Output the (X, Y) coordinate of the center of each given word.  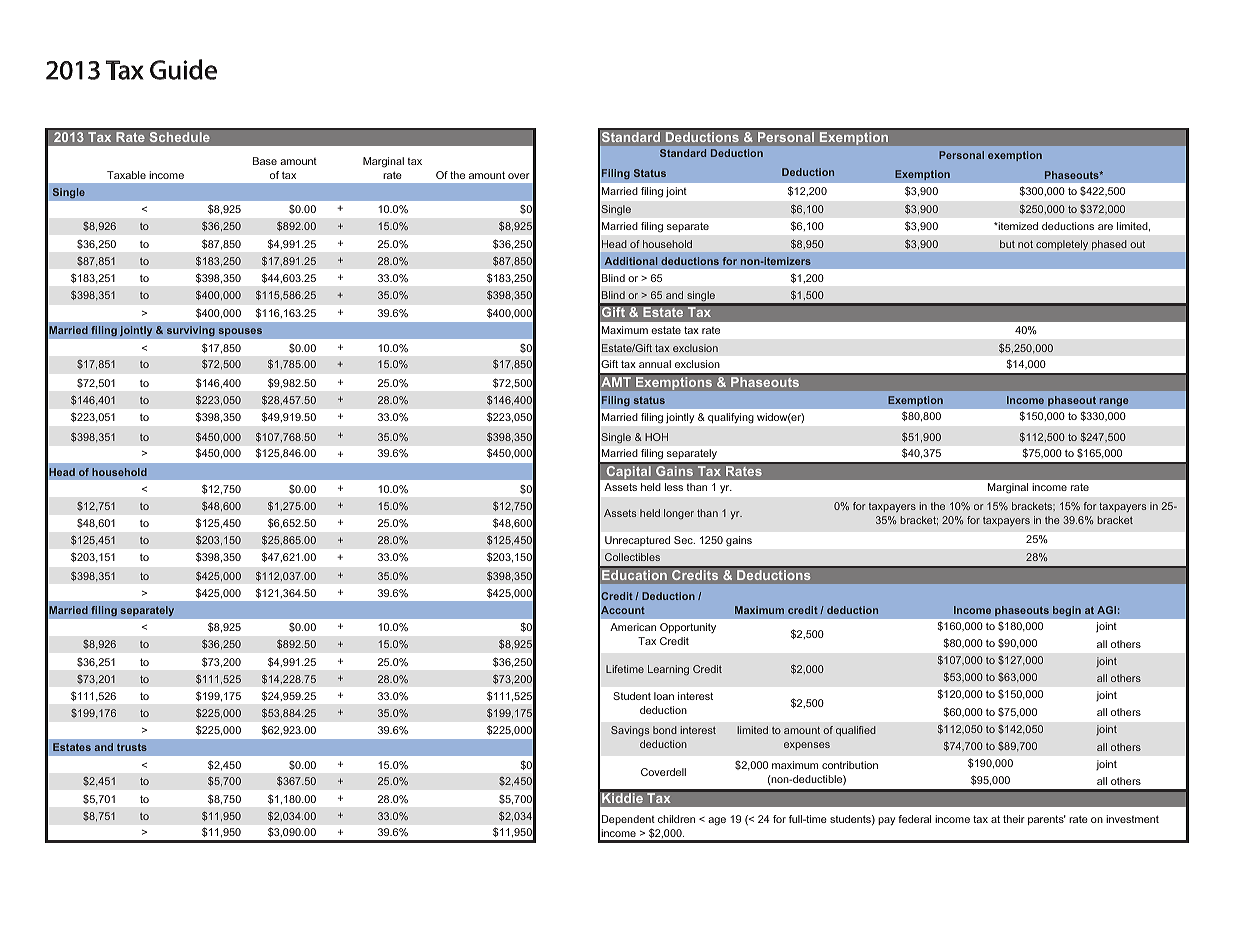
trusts (132, 747)
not (1025, 244)
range (1114, 402)
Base (265, 161)
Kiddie (622, 798)
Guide (183, 69)
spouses (240, 332)
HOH (656, 437)
